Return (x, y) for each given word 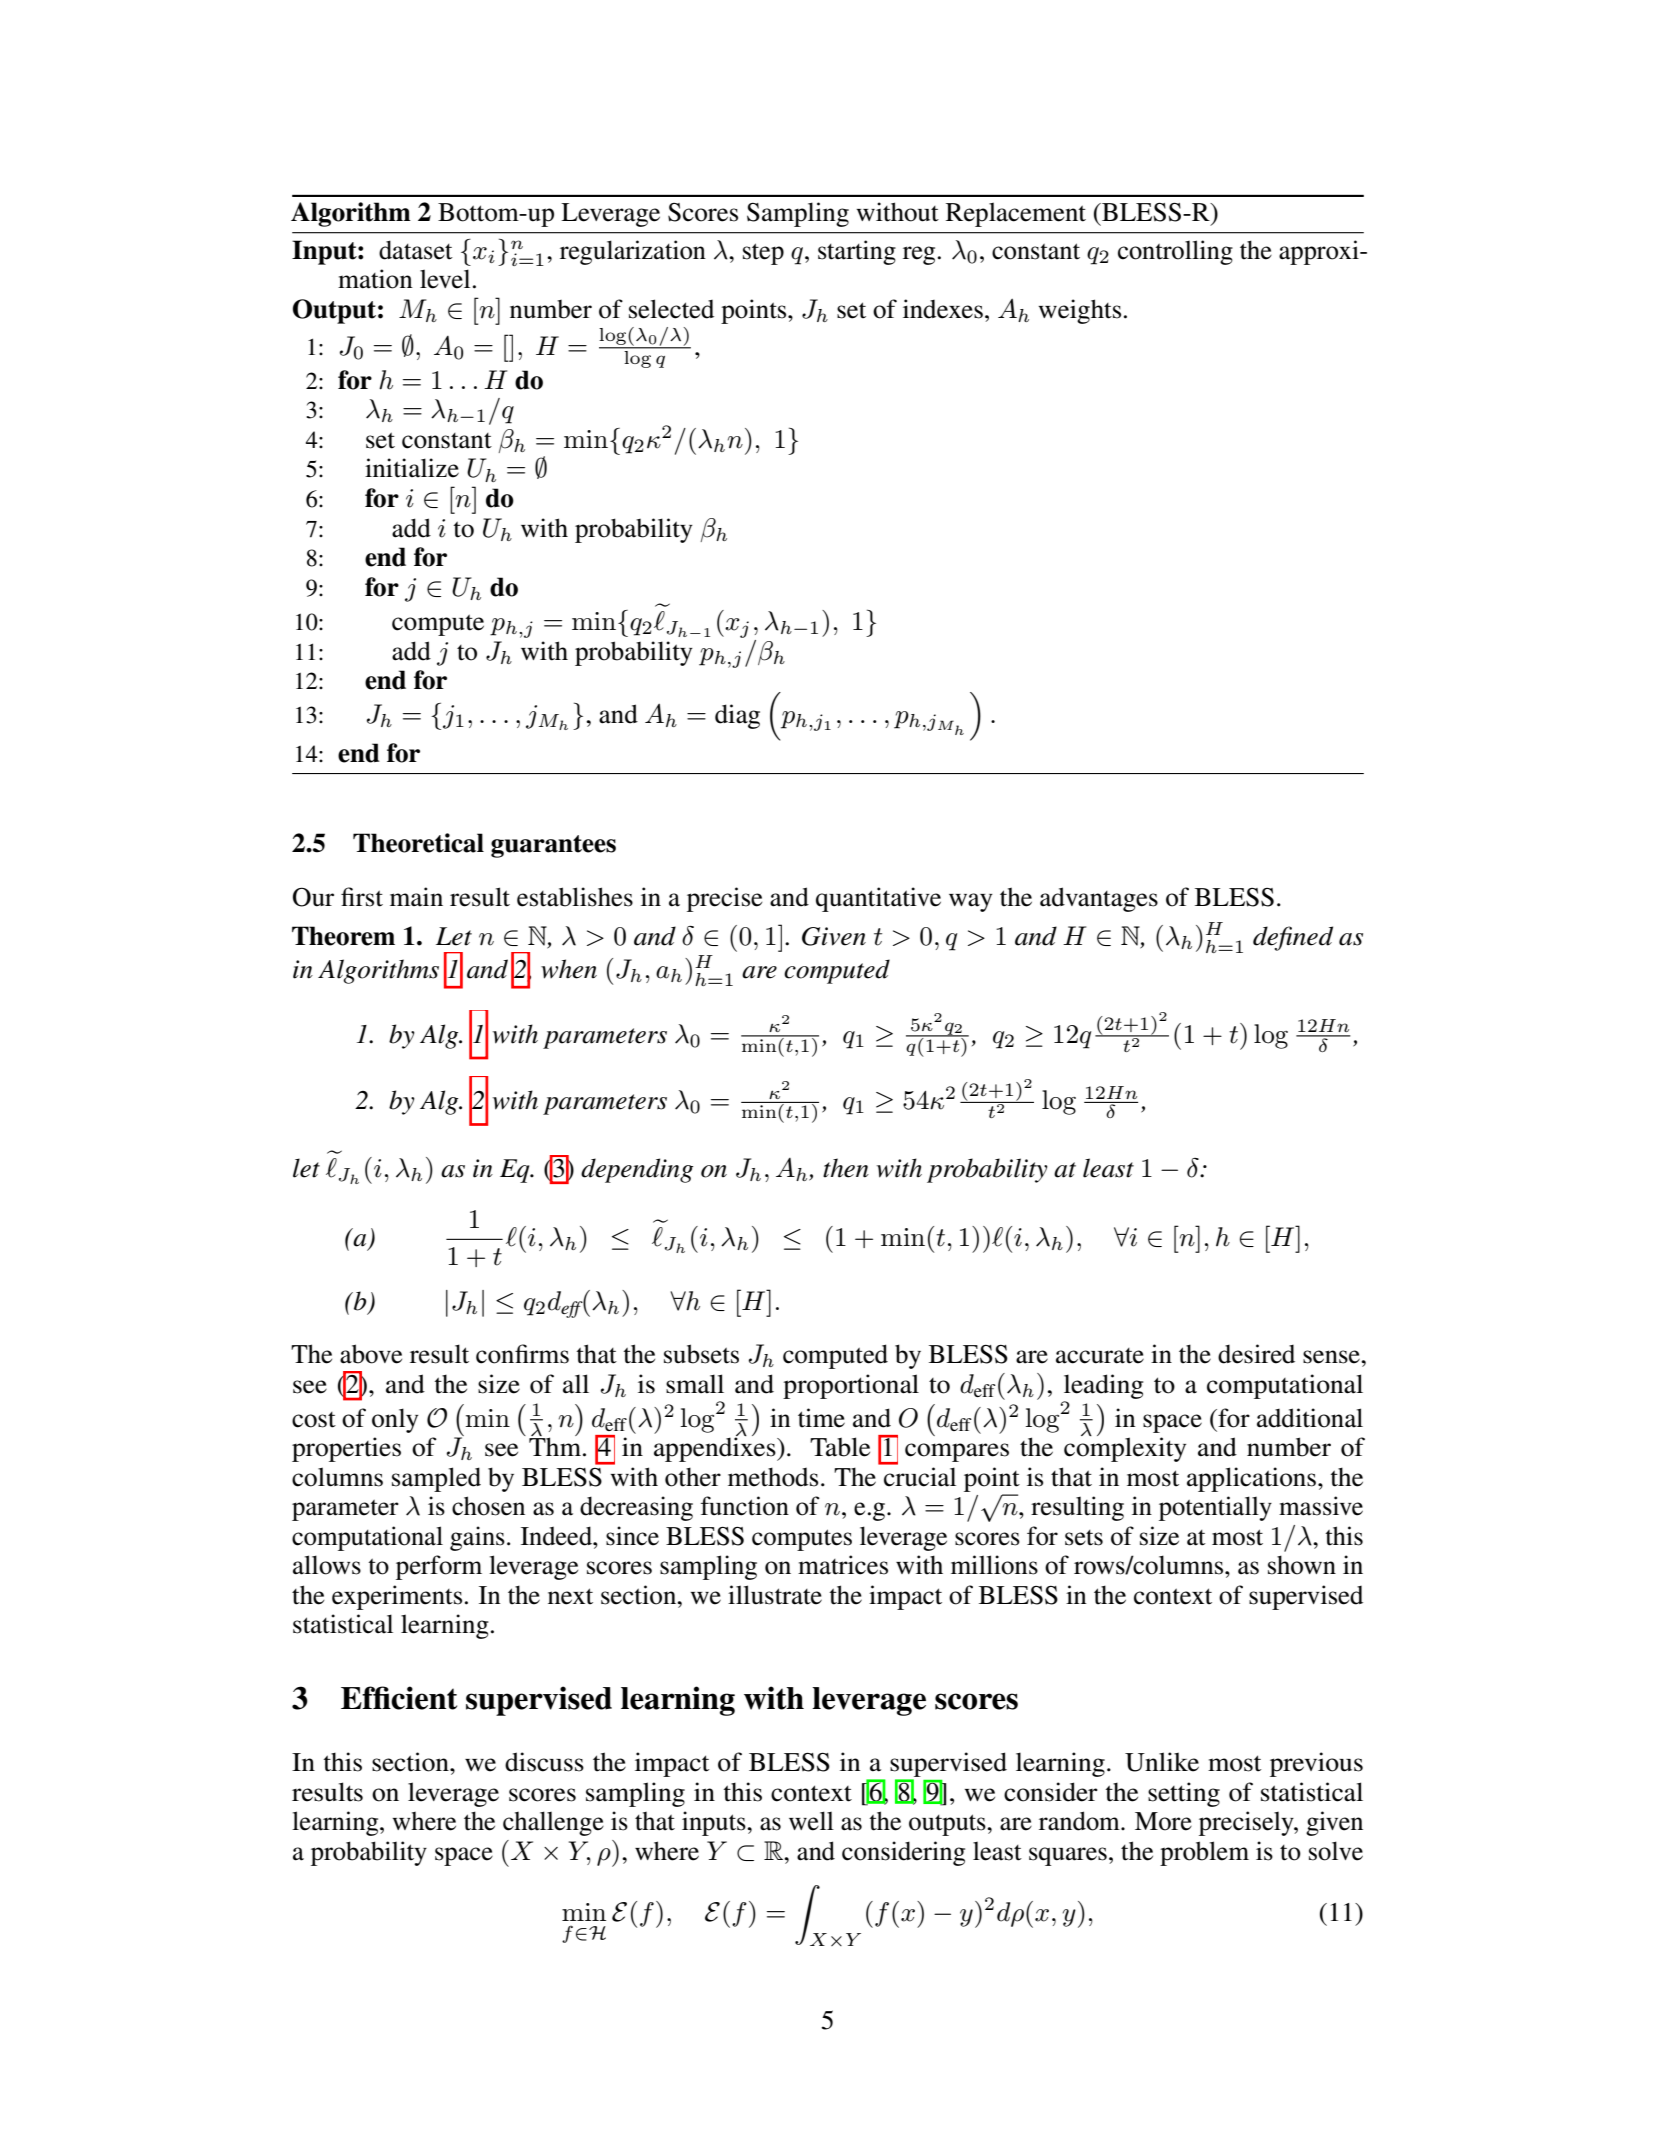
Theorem (343, 936)
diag (737, 716)
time (821, 1418)
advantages (1099, 899)
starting (857, 252)
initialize (412, 468)
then (846, 1168)
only (395, 1420)
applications (1251, 1479)
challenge (553, 1823)
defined (1293, 938)
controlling (1175, 252)
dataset (416, 250)
